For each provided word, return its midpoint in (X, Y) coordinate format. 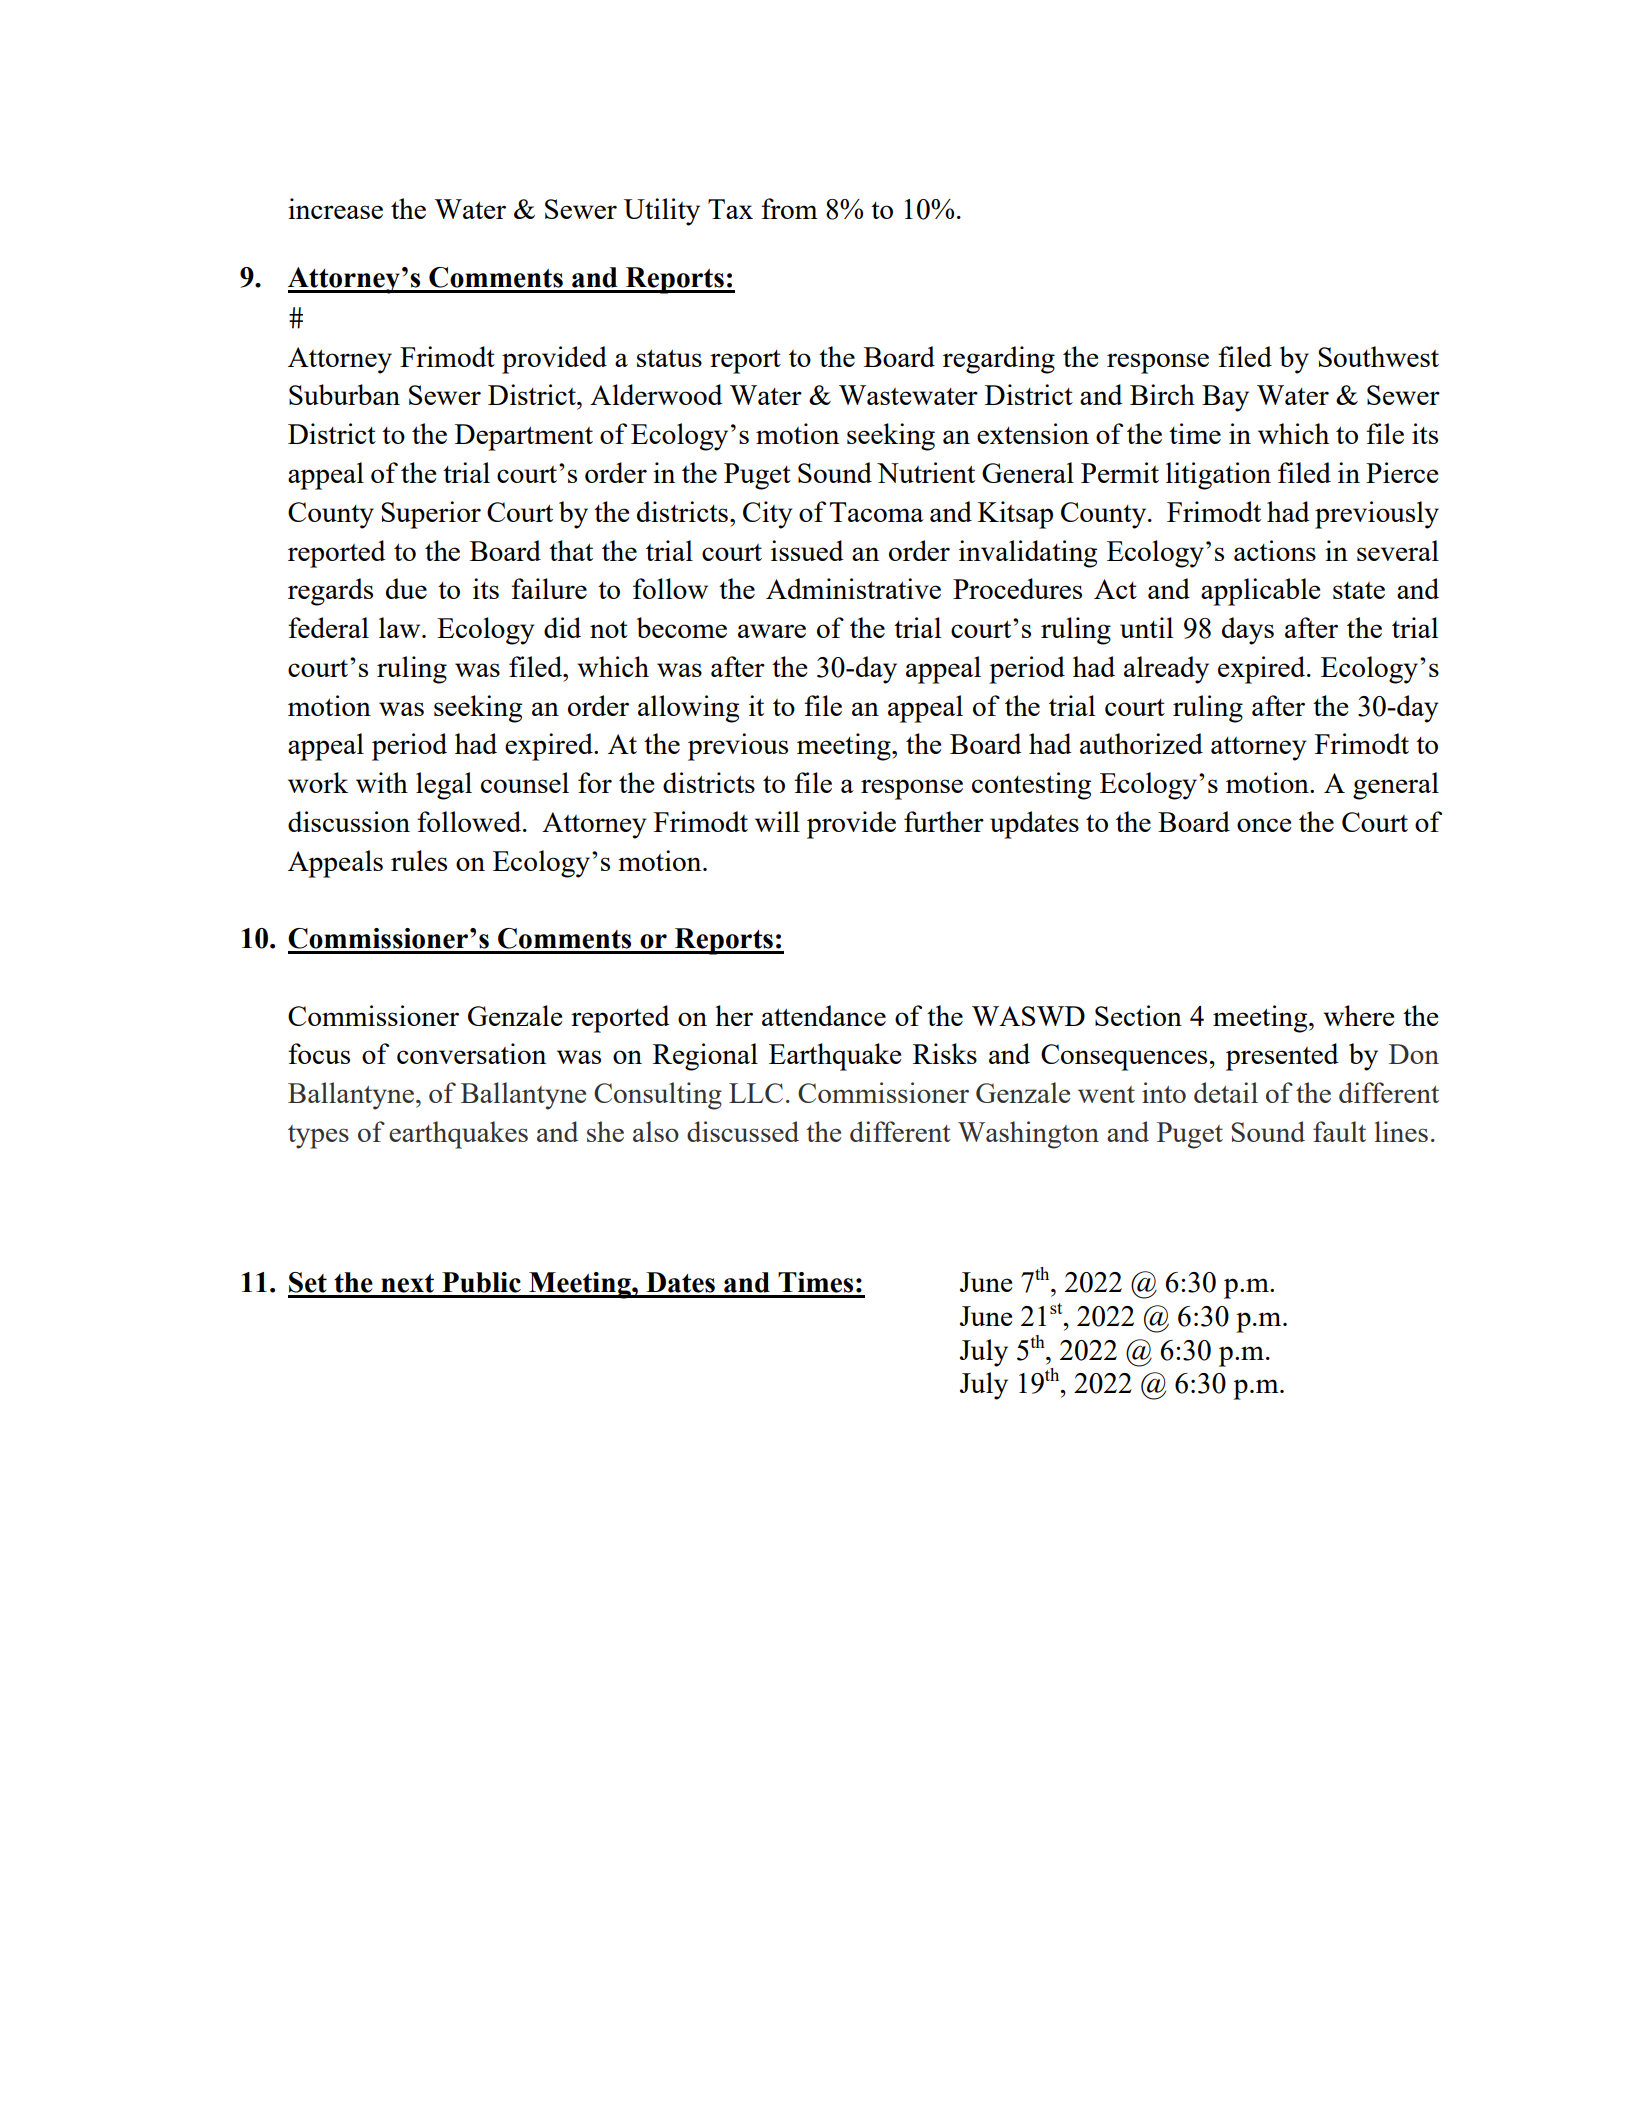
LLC (756, 1093)
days (1248, 631)
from (789, 208)
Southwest (1378, 356)
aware (772, 631)
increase (335, 208)
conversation (471, 1053)
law (401, 627)
